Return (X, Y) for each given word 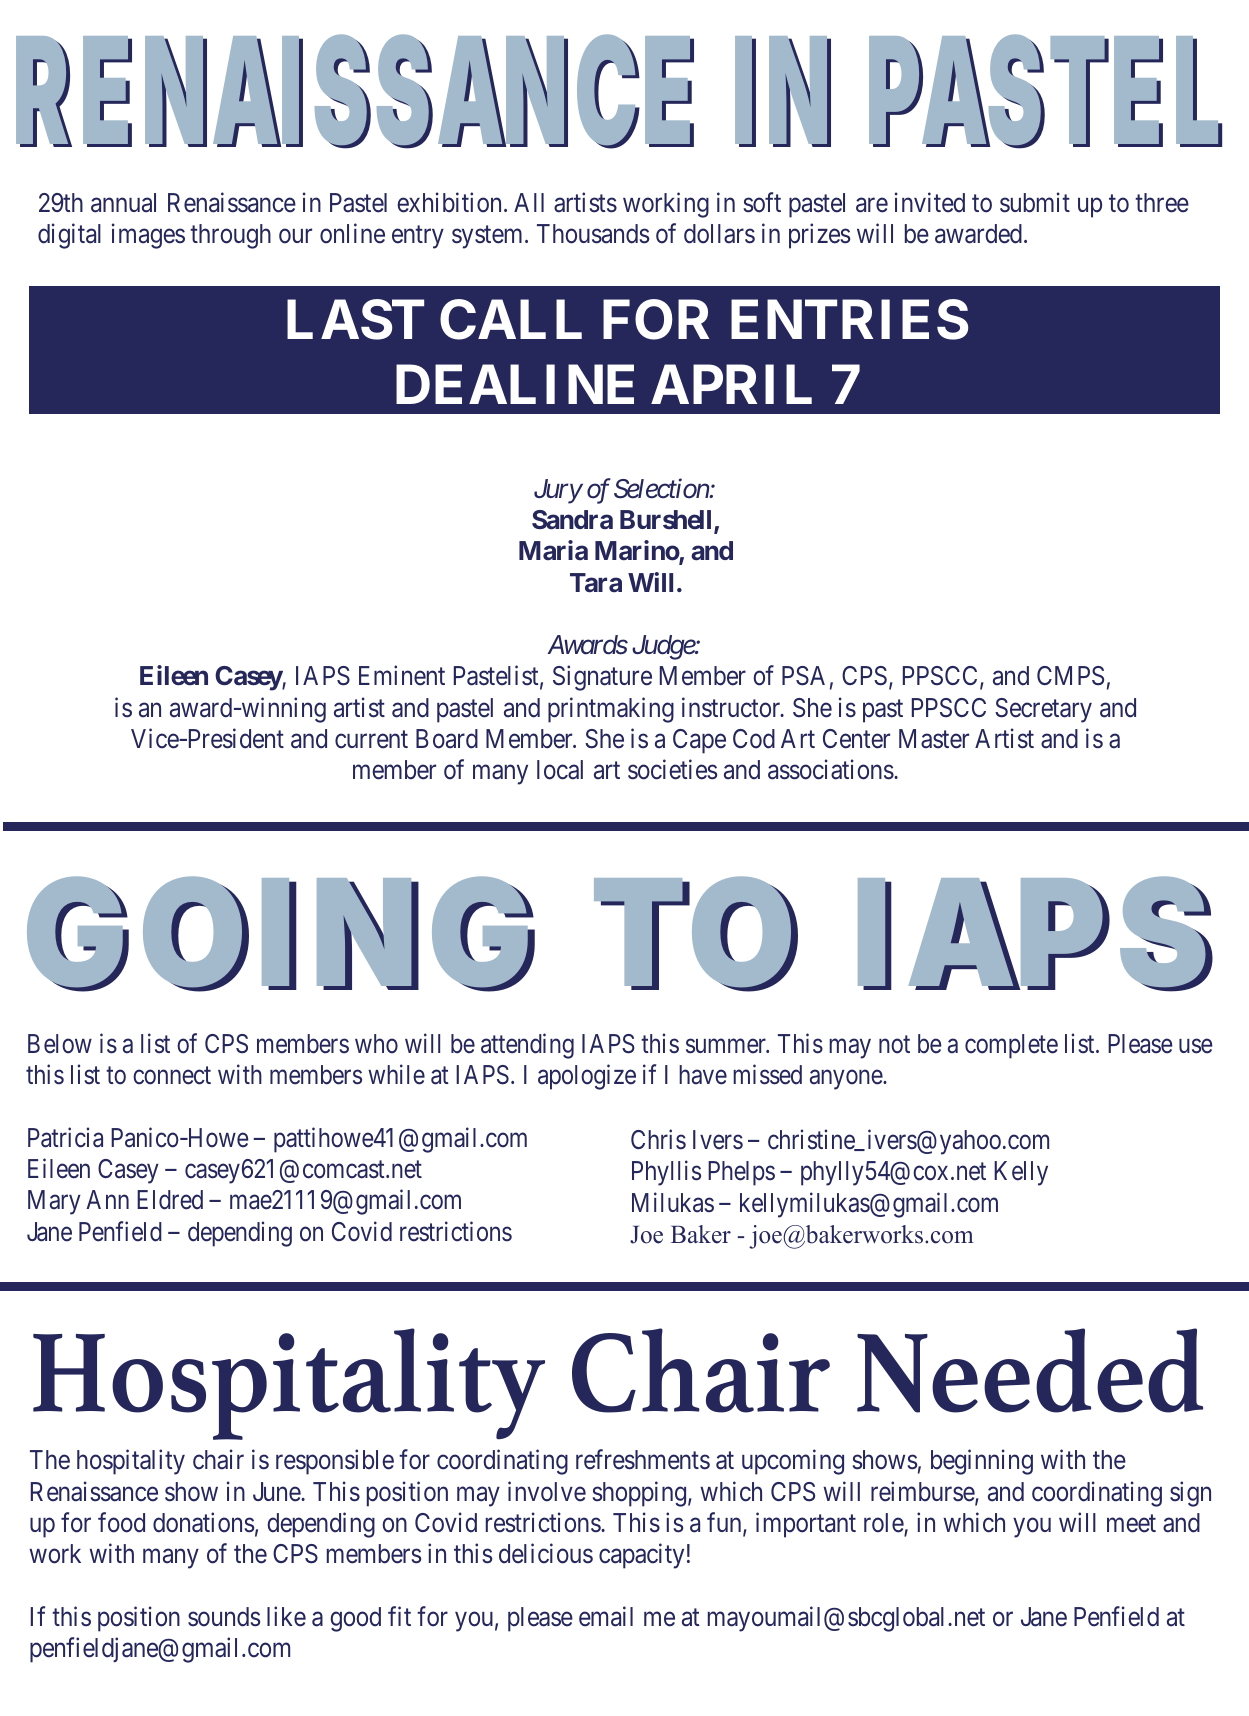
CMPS (1070, 676)
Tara (596, 583)
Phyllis (666, 1173)
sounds (224, 1617)
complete (1011, 1046)
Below (60, 1044)
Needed (1030, 1370)
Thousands (593, 234)
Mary (54, 1202)
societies (672, 769)
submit (1035, 202)
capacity (641, 1556)
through (230, 236)
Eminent (402, 676)
